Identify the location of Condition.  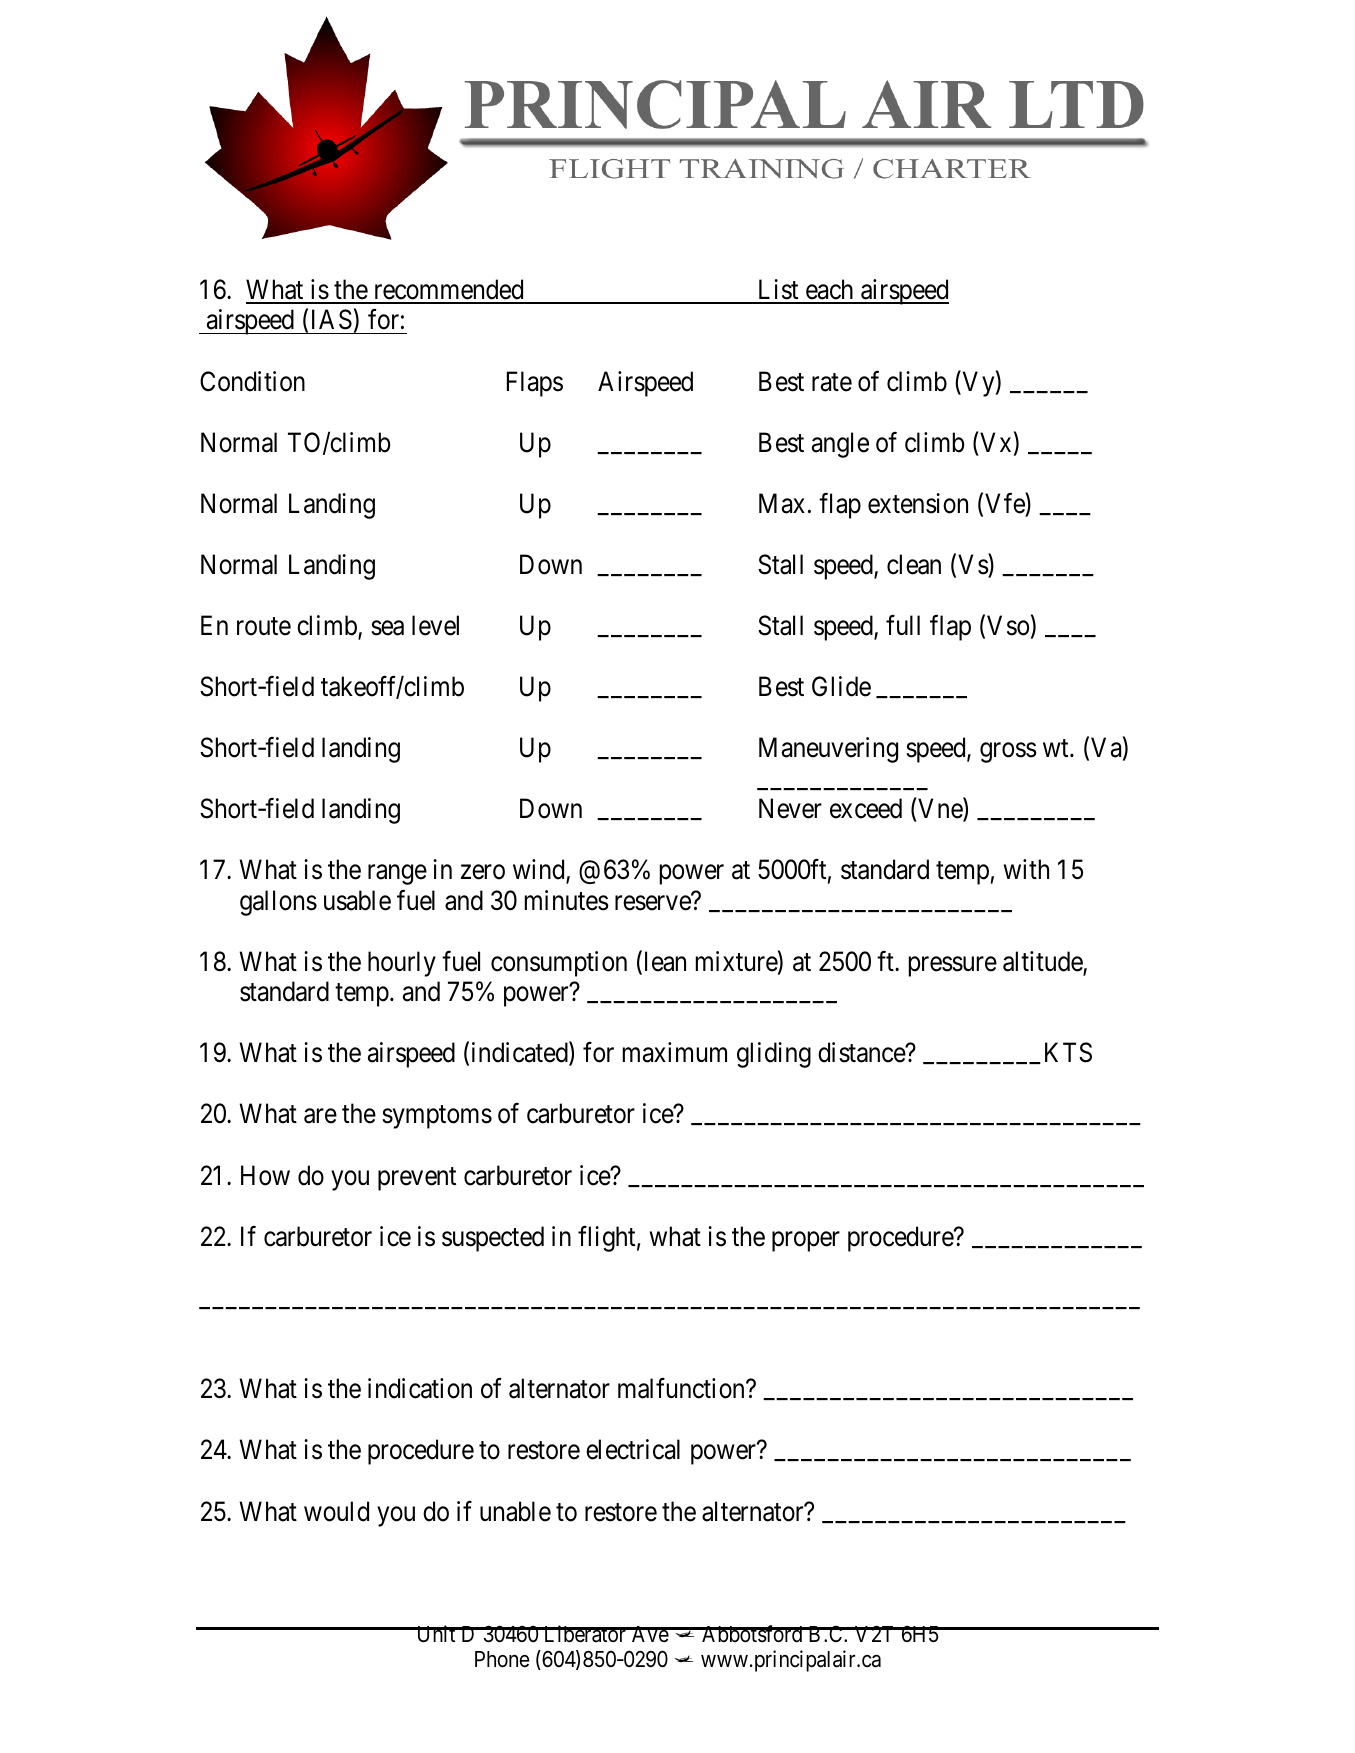
(252, 381).
